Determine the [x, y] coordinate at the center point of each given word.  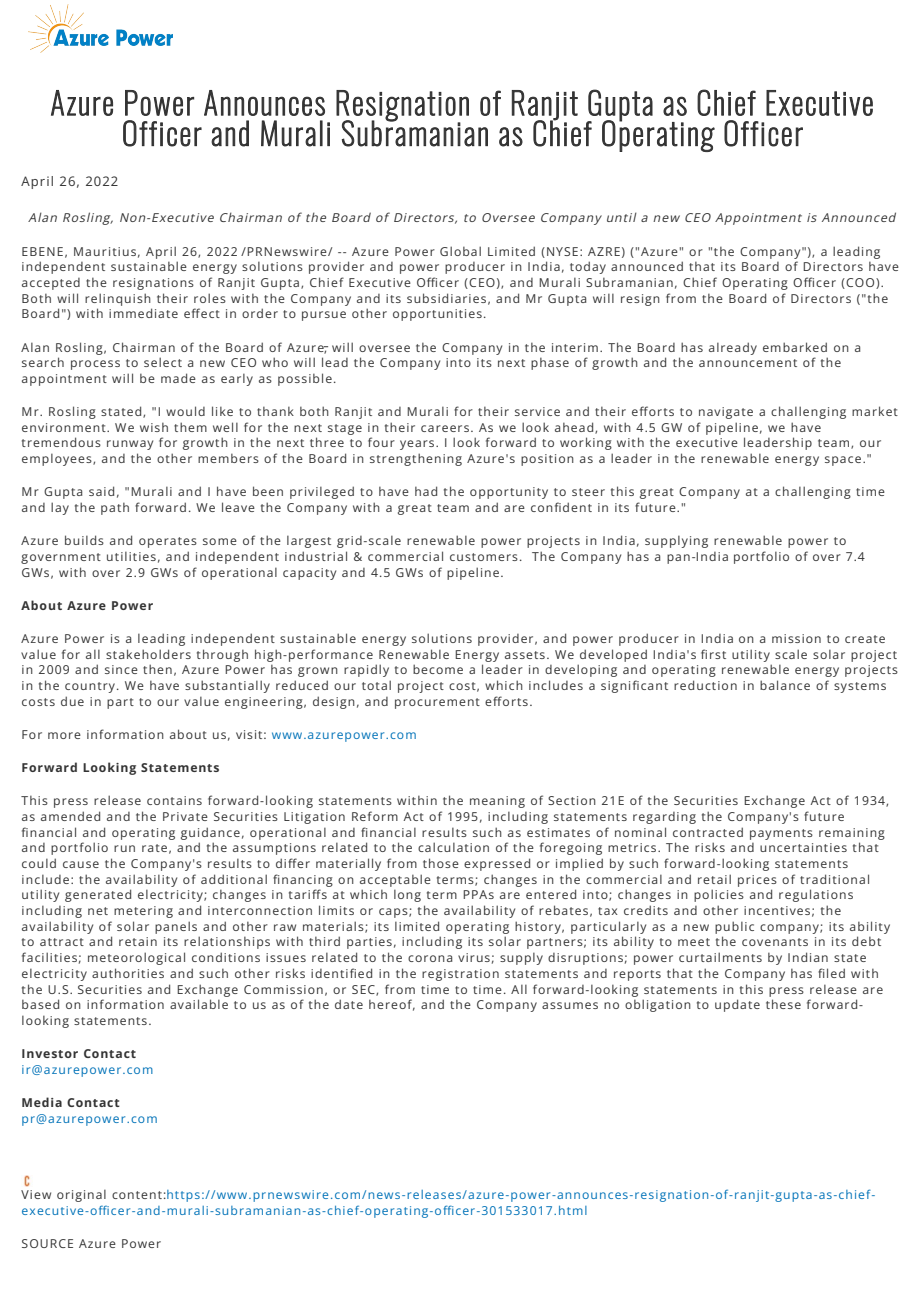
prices [757, 881]
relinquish [118, 299]
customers [484, 557]
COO [860, 283]
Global [460, 251]
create [865, 639]
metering [143, 912]
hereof [392, 1005]
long [407, 896]
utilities [131, 556]
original [81, 1196]
